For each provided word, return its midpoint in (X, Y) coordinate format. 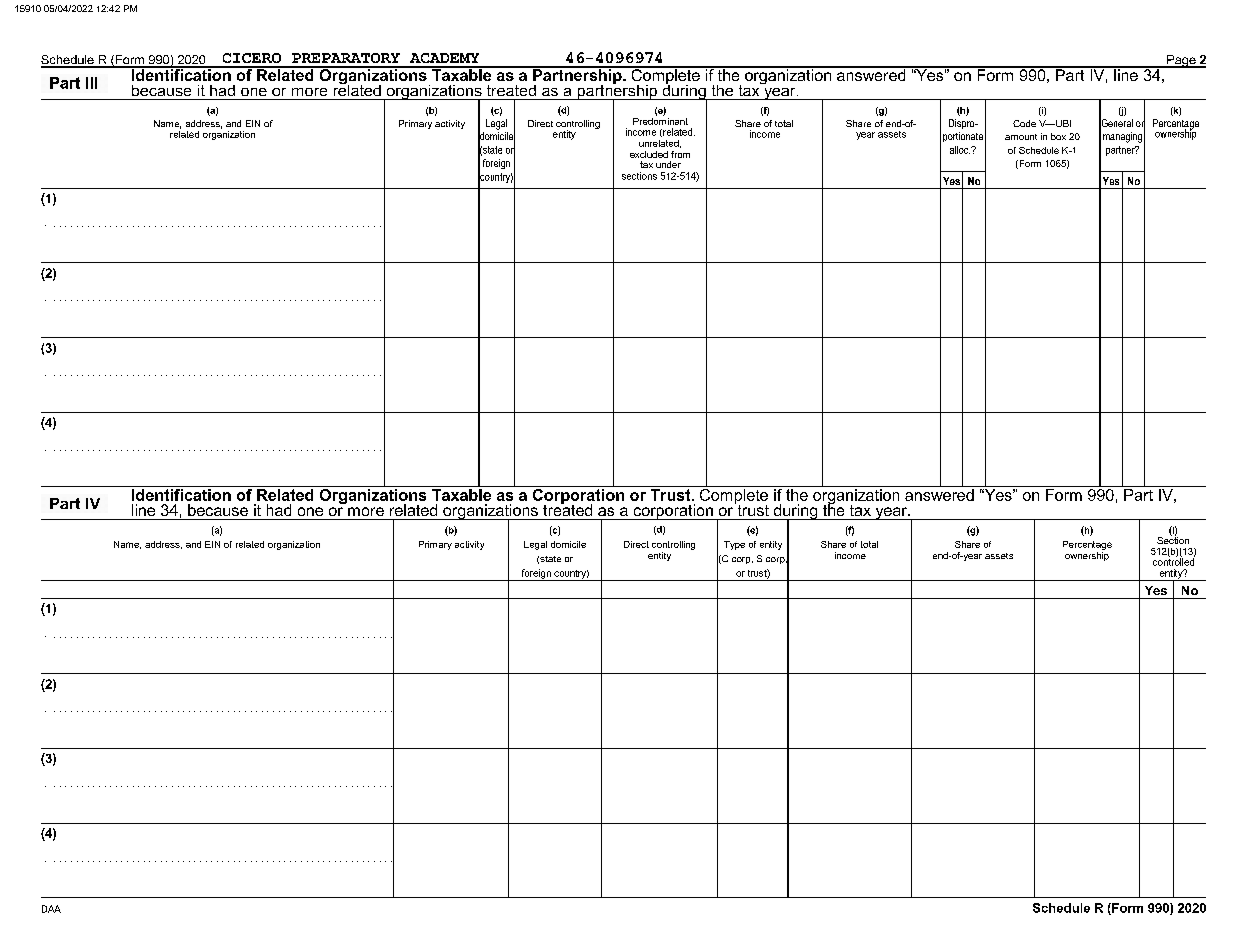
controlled (1174, 561)
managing (1122, 137)
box (1058, 136)
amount (1021, 137)
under (668, 164)
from (680, 154)
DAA (51, 909)
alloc (960, 150)
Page (1181, 61)
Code (1024, 123)
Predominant (660, 120)
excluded (649, 154)
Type (734, 545)
